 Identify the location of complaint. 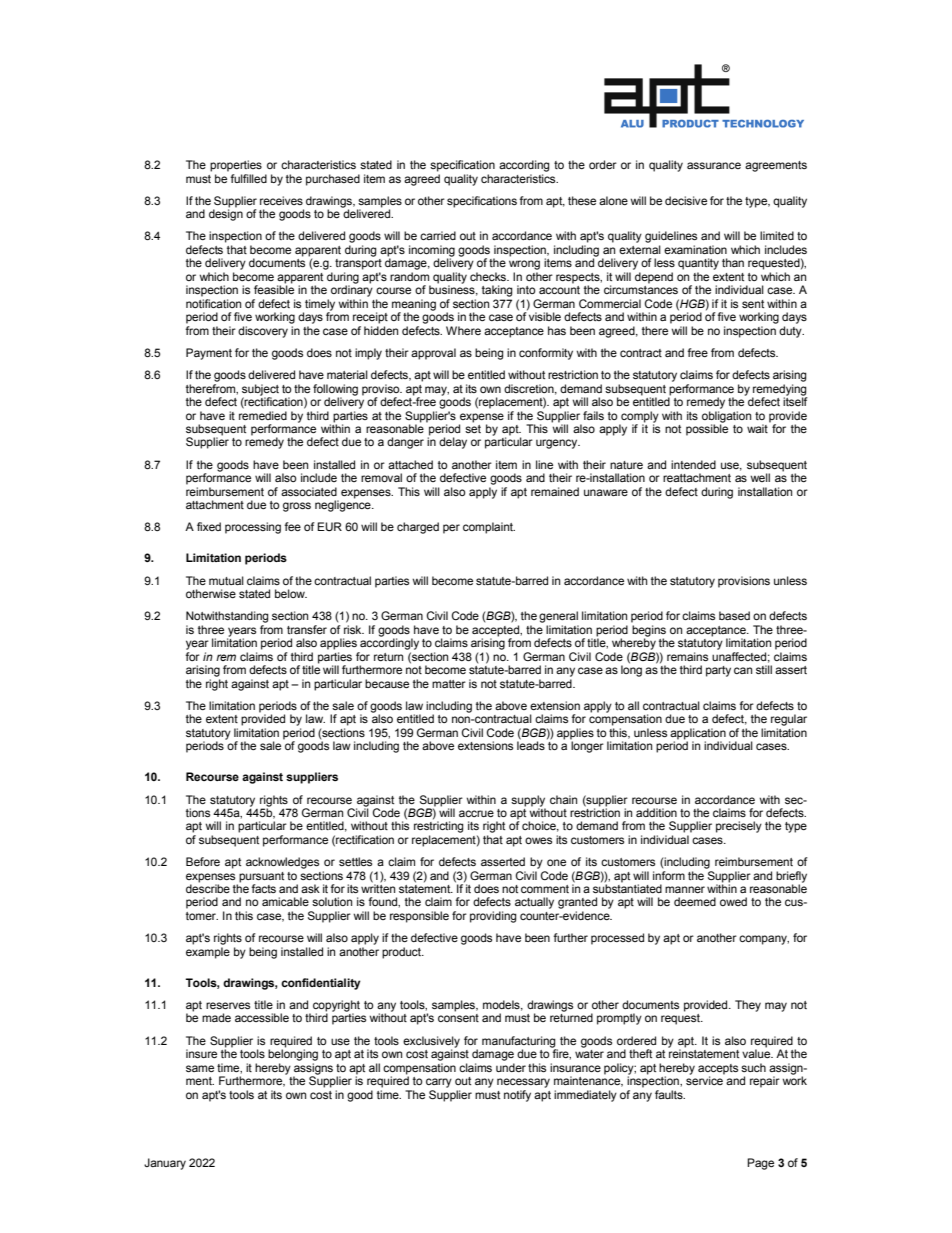
(489, 528).
